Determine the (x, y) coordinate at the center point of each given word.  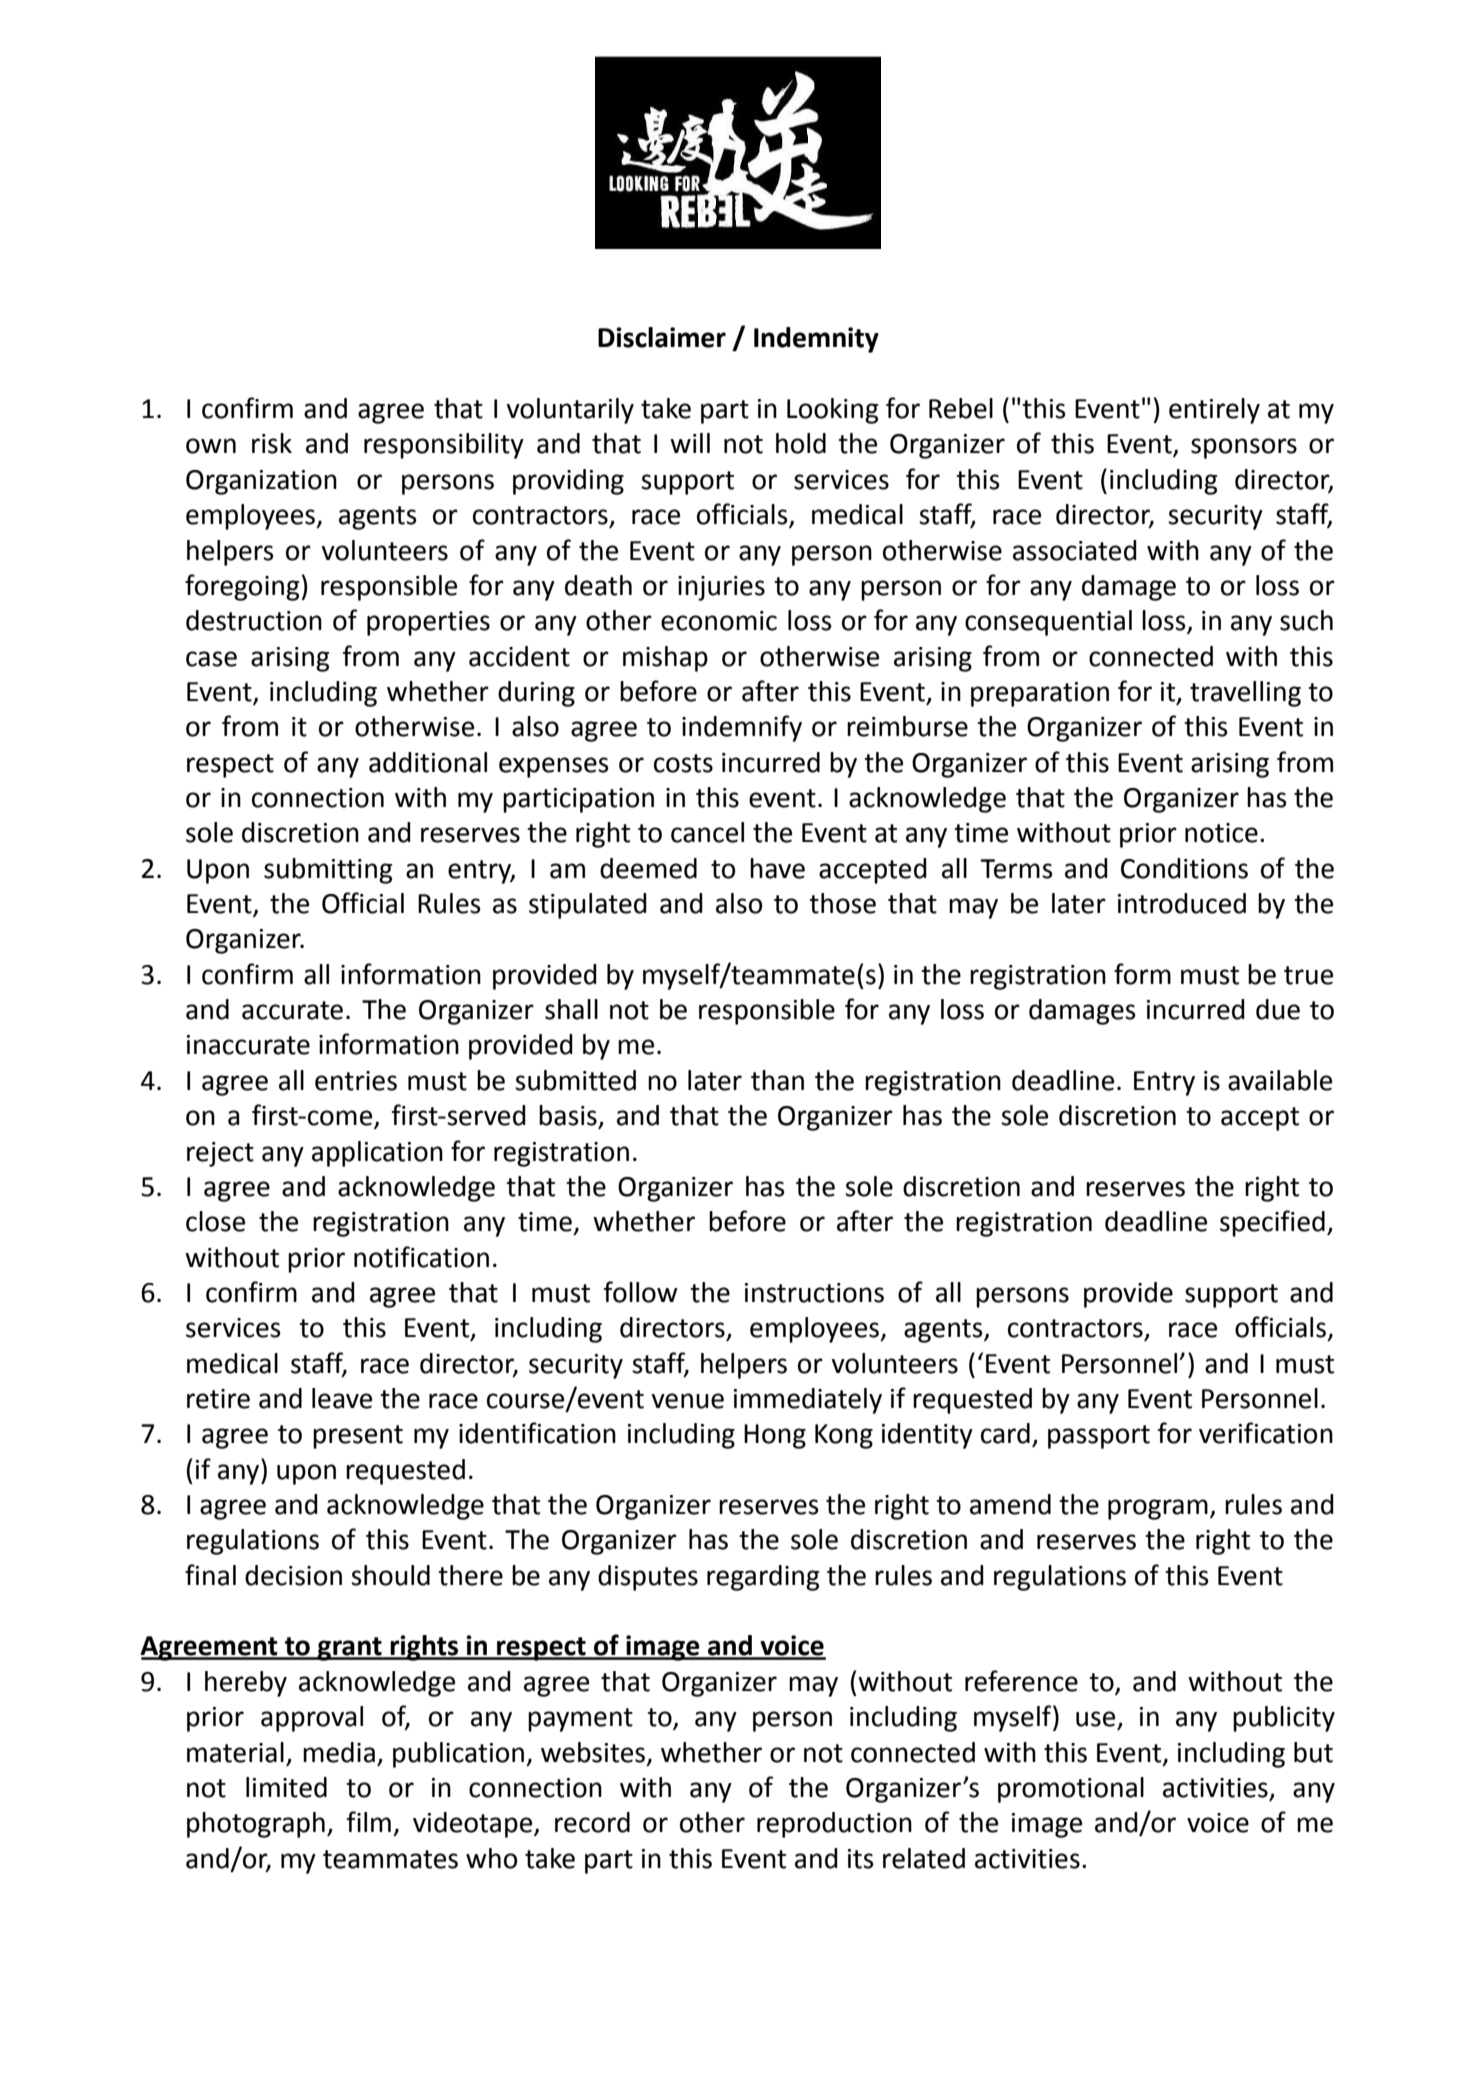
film (369, 1821)
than (777, 1080)
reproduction (834, 1825)
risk (272, 443)
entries (356, 1081)
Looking (832, 411)
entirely (1214, 411)
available (1280, 1080)
